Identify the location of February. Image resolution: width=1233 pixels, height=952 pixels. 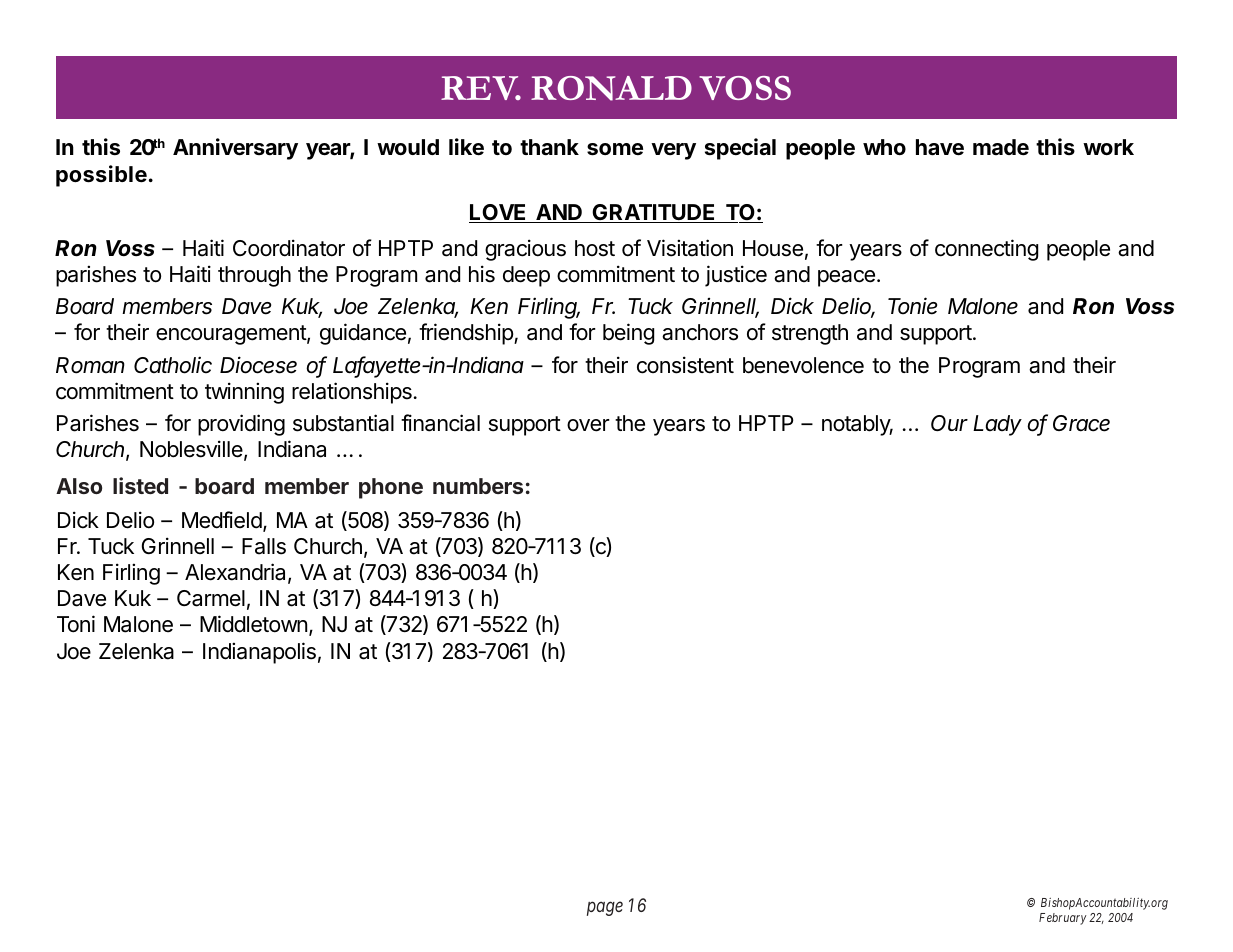
(1062, 919).
